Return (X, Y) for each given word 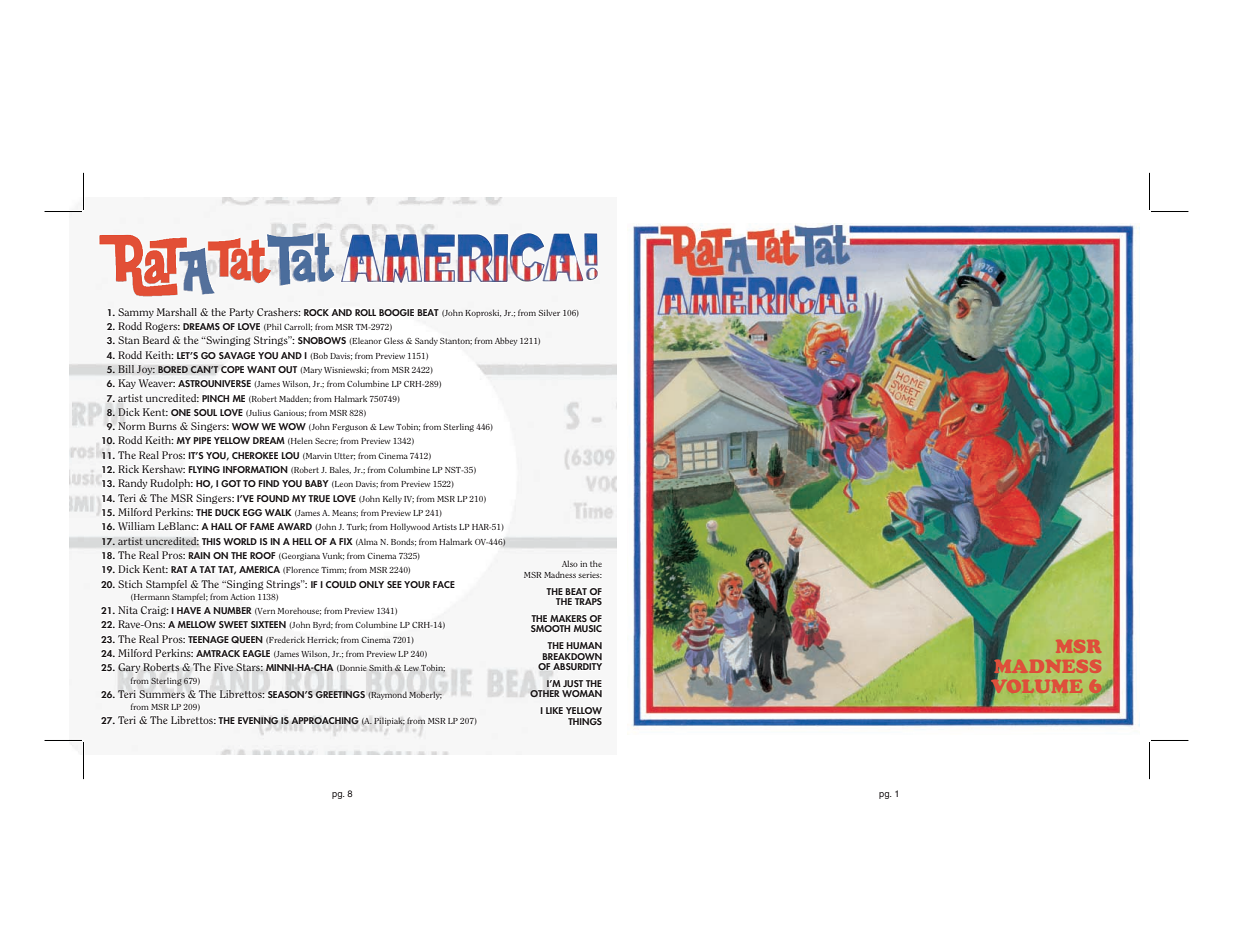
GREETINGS (340, 694)
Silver (549, 312)
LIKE (554, 710)
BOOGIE (396, 312)
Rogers (162, 327)
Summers (162, 694)
